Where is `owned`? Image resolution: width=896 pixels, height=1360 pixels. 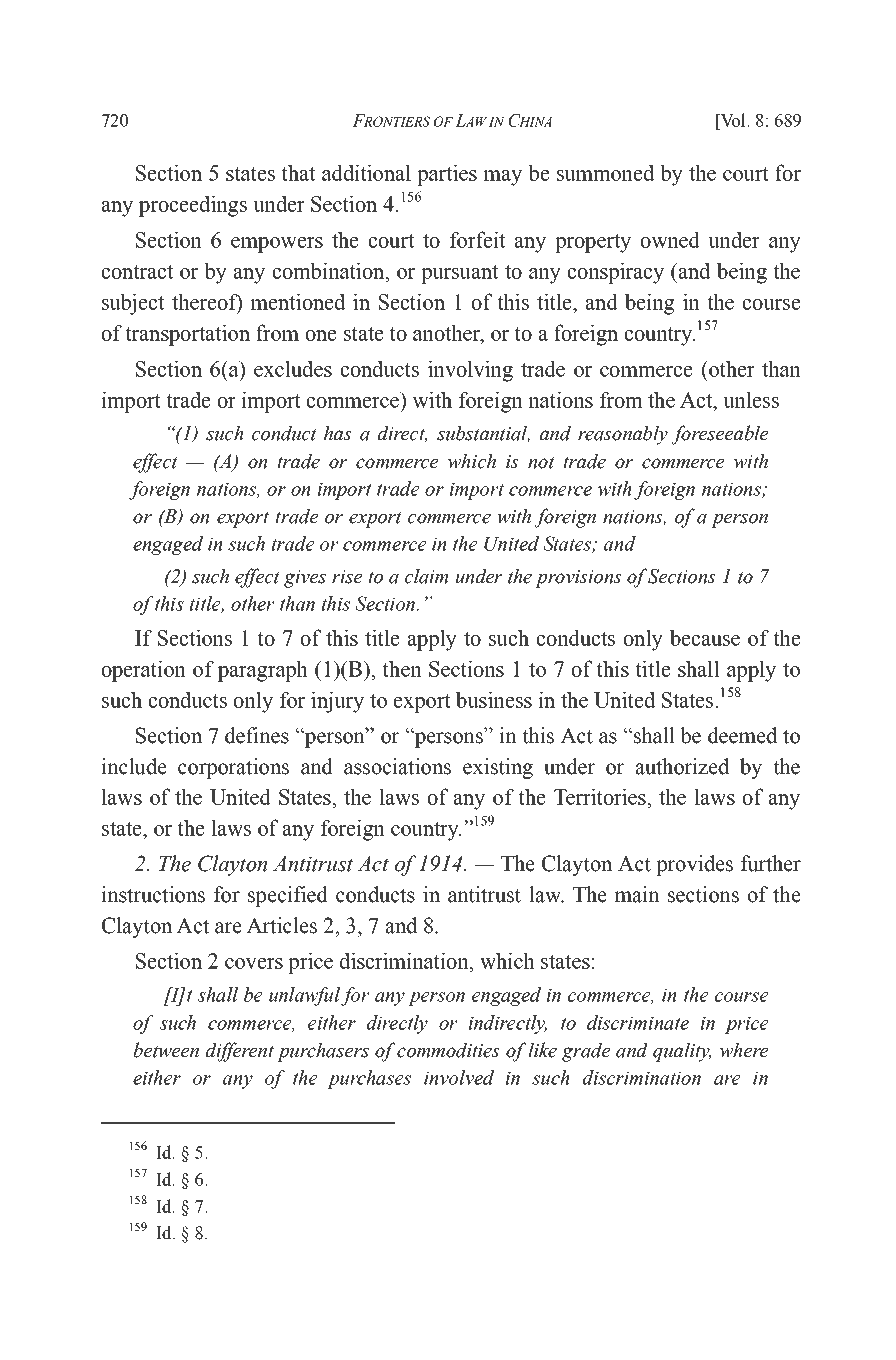
owned is located at coordinates (670, 239).
